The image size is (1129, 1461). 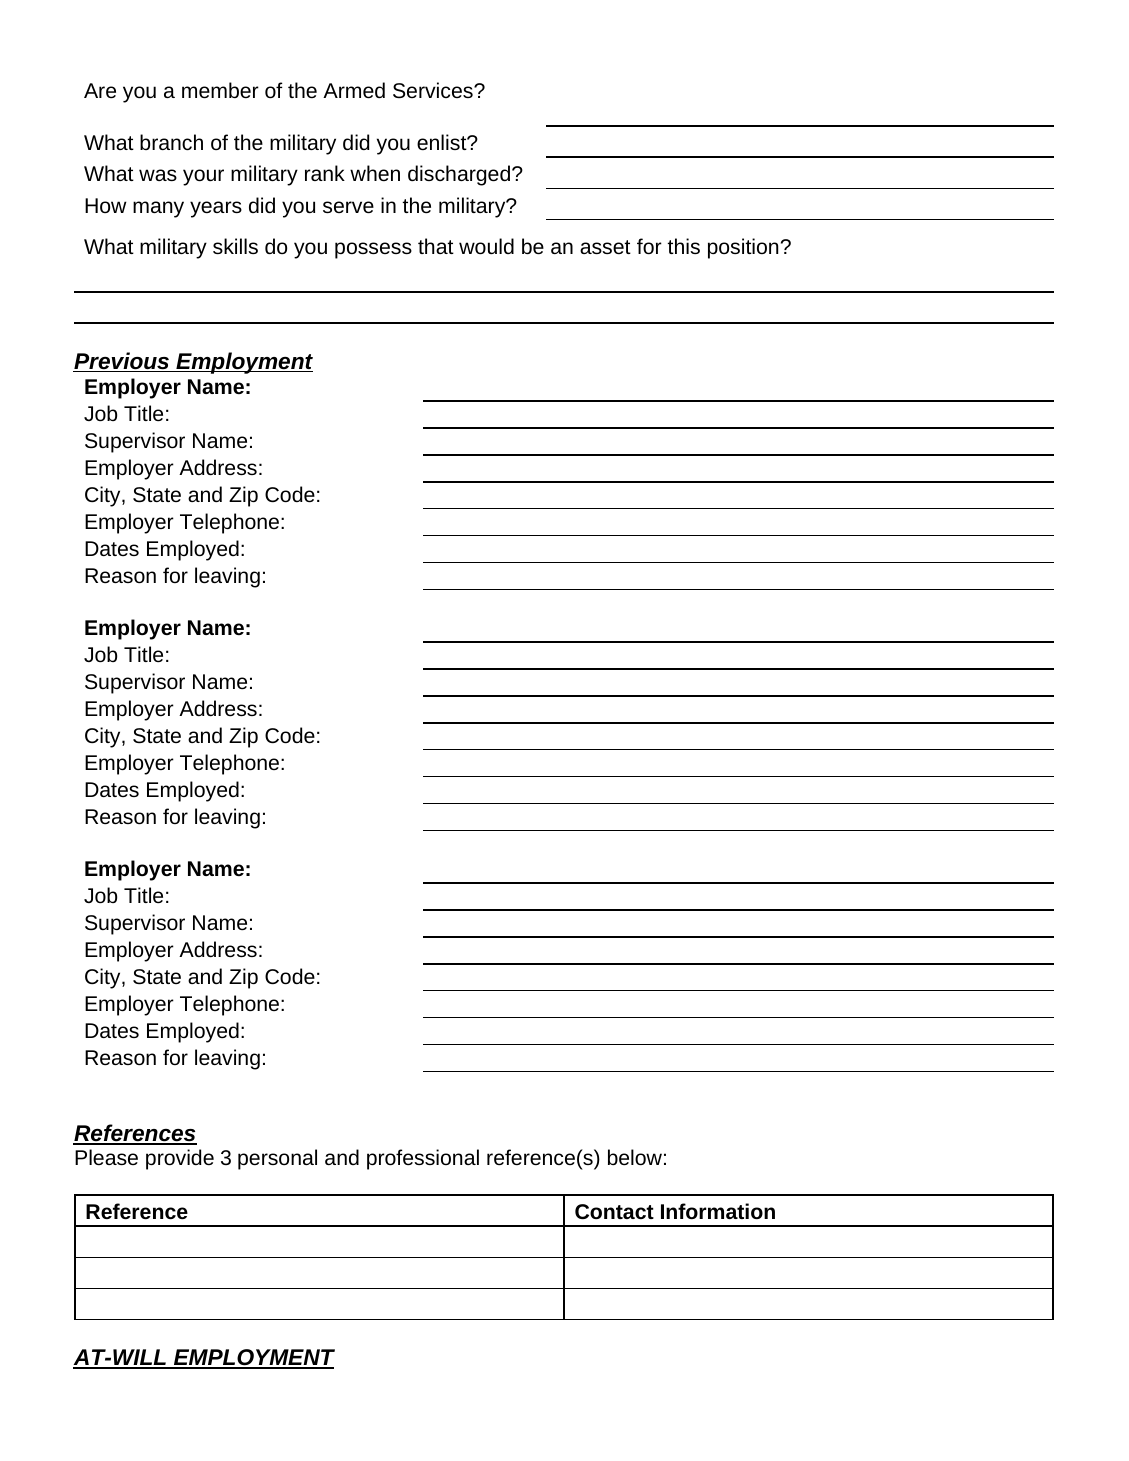 I want to click on personal, so click(x=277, y=1159).
